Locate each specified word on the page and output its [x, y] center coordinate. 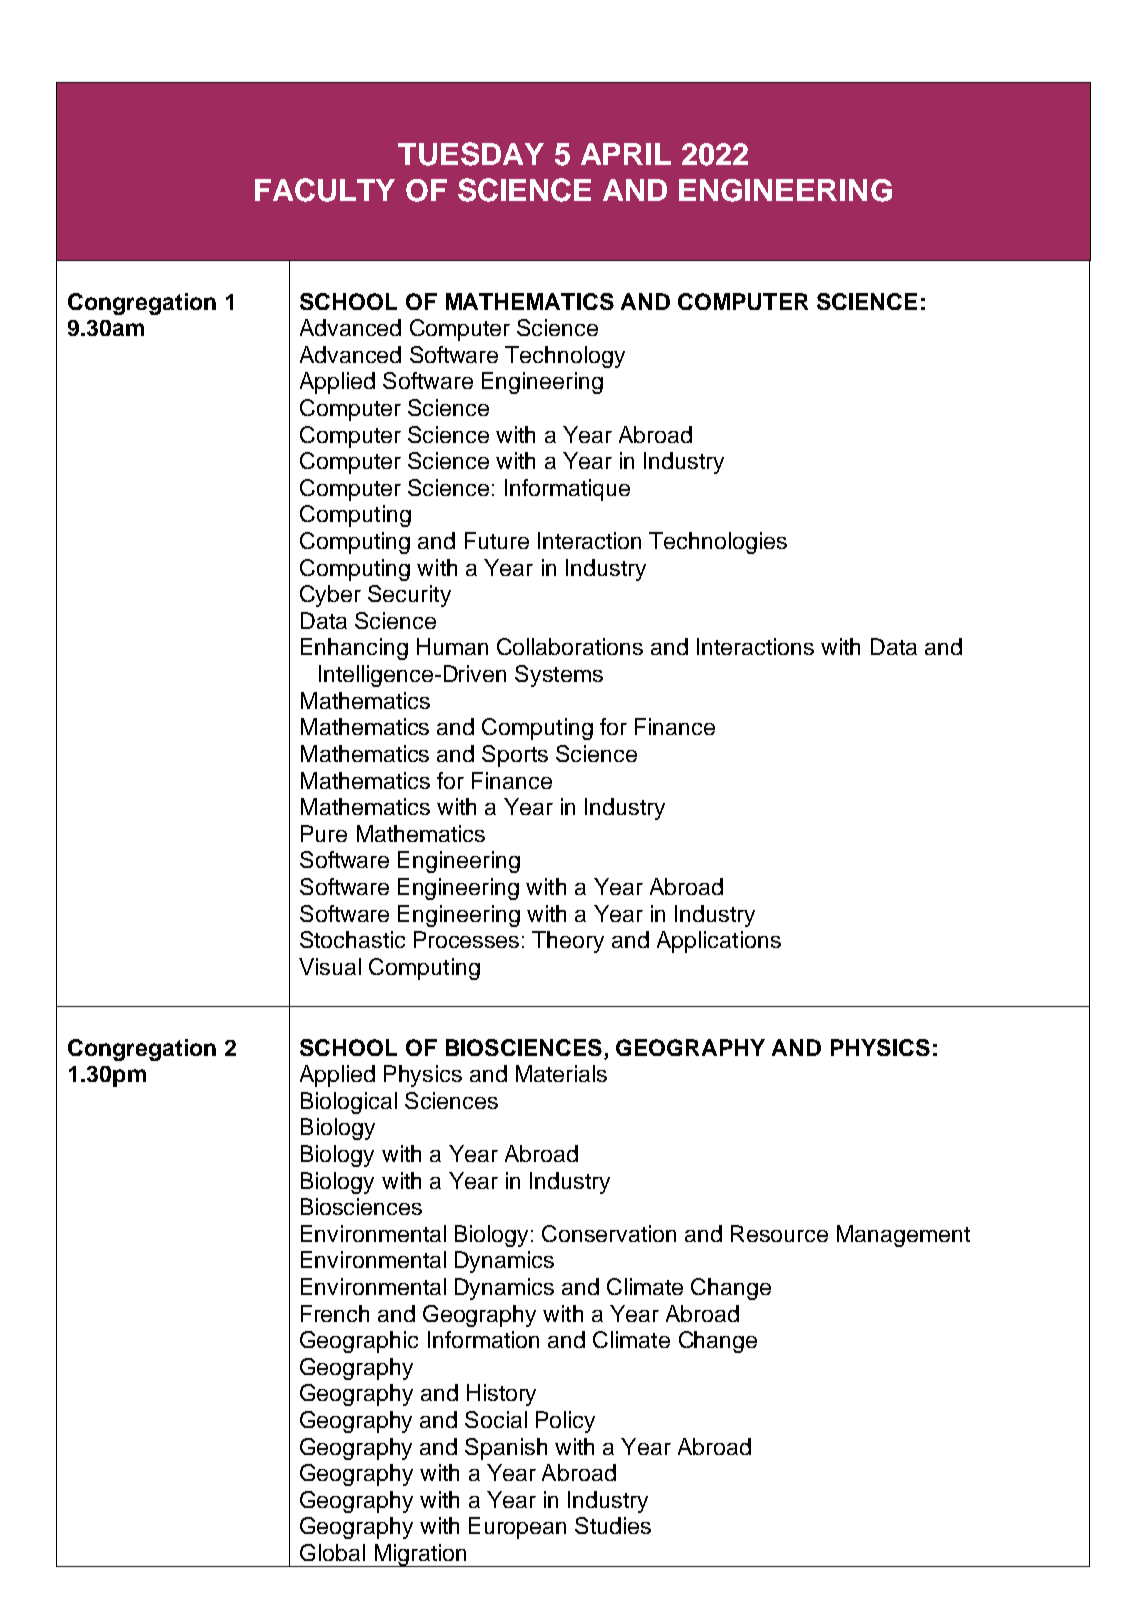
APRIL [626, 154]
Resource [779, 1233]
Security [409, 596]
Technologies [718, 543]
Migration [420, 1555]
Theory [568, 942]
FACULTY [325, 190]
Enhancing [354, 649]
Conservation [609, 1233]
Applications [719, 942]
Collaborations [570, 646]
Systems [559, 676]
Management [903, 1236]
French [335, 1313]
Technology [565, 357]
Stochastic [352, 939]
